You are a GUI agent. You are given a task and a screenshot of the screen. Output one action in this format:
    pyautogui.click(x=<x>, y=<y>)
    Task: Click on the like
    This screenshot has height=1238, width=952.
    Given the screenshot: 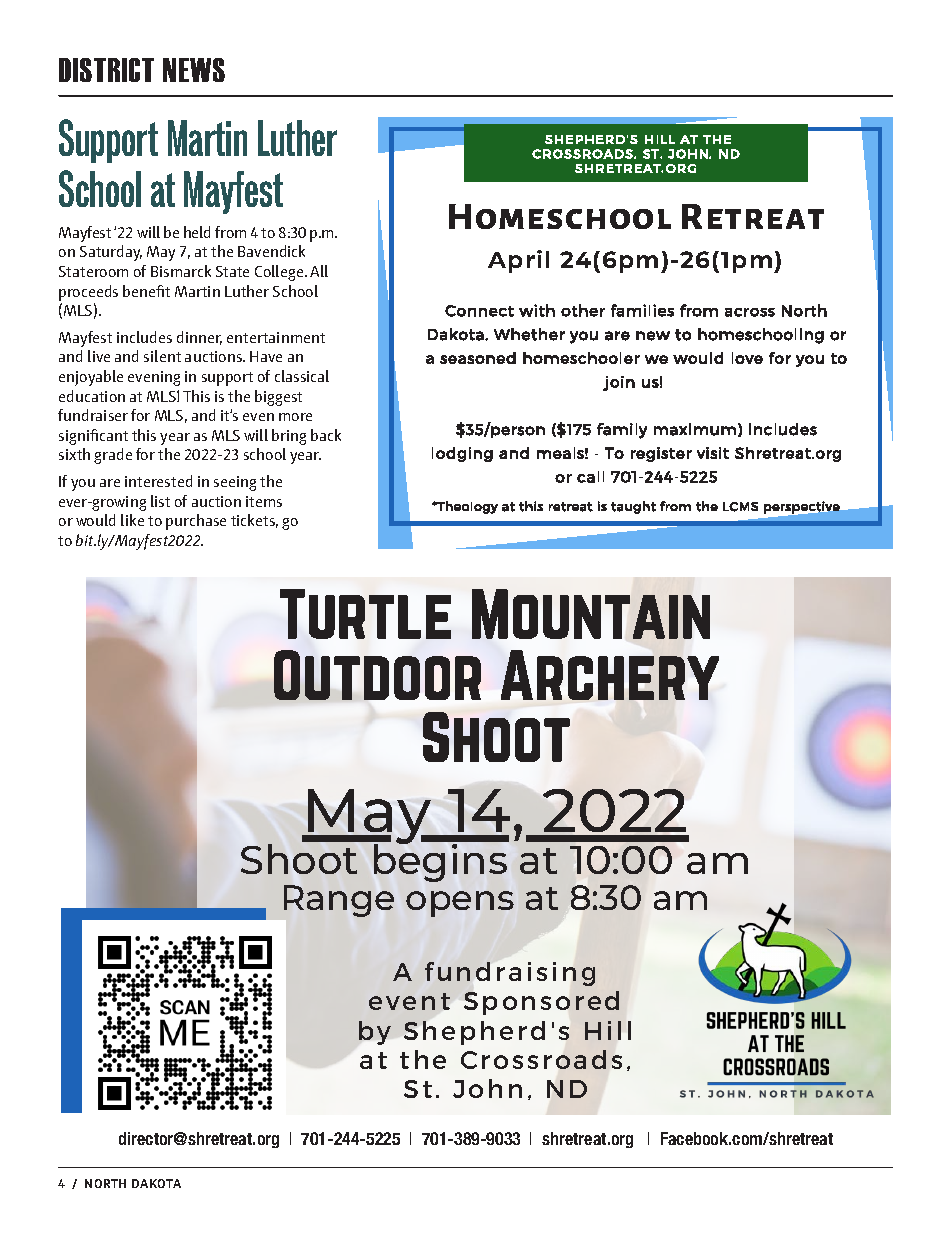 What is the action you would take?
    pyautogui.click(x=132, y=520)
